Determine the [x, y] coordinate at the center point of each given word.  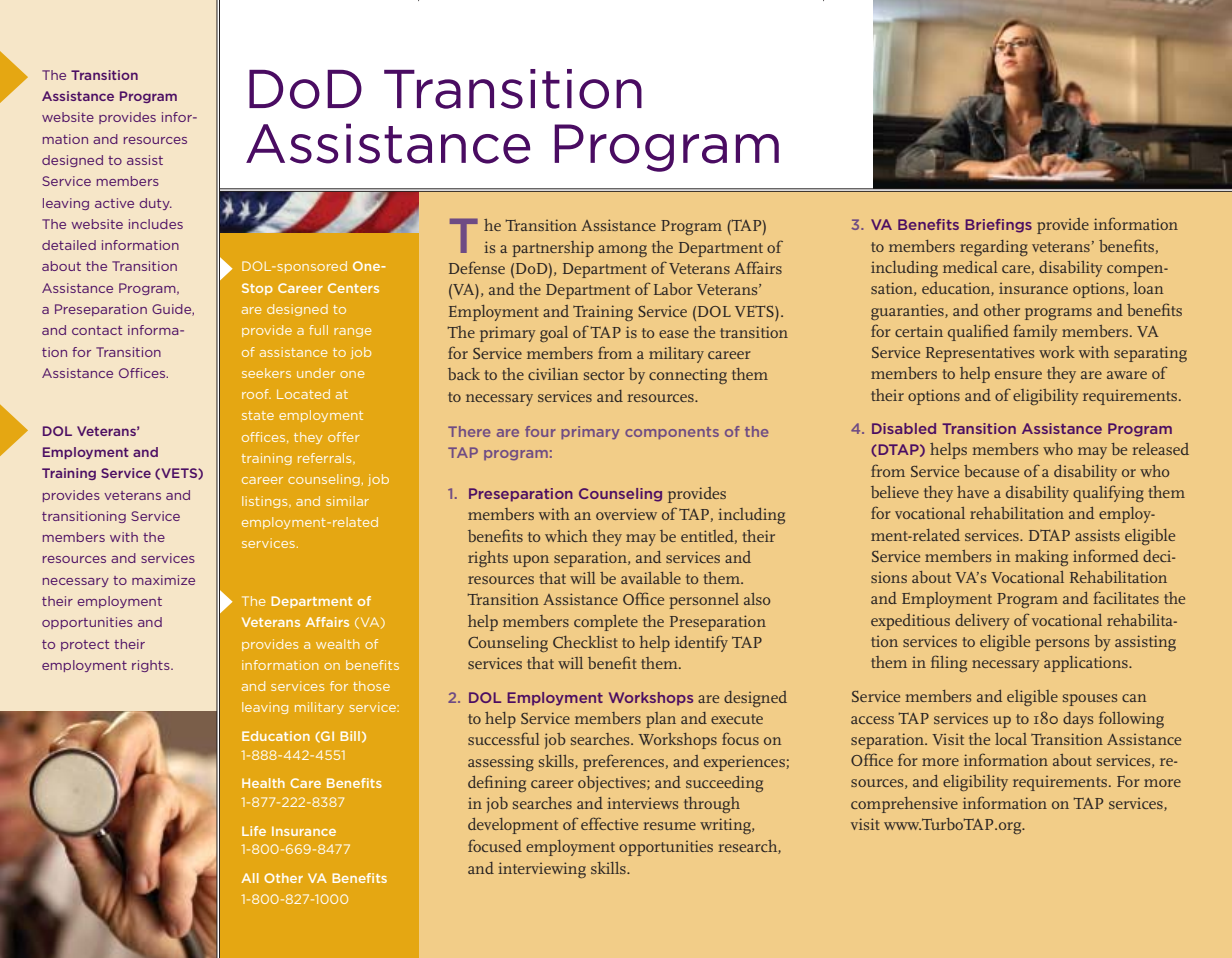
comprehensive [904, 805]
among [622, 251]
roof [256, 394]
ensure [1018, 375]
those [371, 686]
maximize [163, 580]
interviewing [542, 870]
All [250, 878]
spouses [1090, 700]
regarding [994, 248]
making [1041, 558]
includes [156, 224]
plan [661, 720]
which [566, 536]
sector [604, 375]
